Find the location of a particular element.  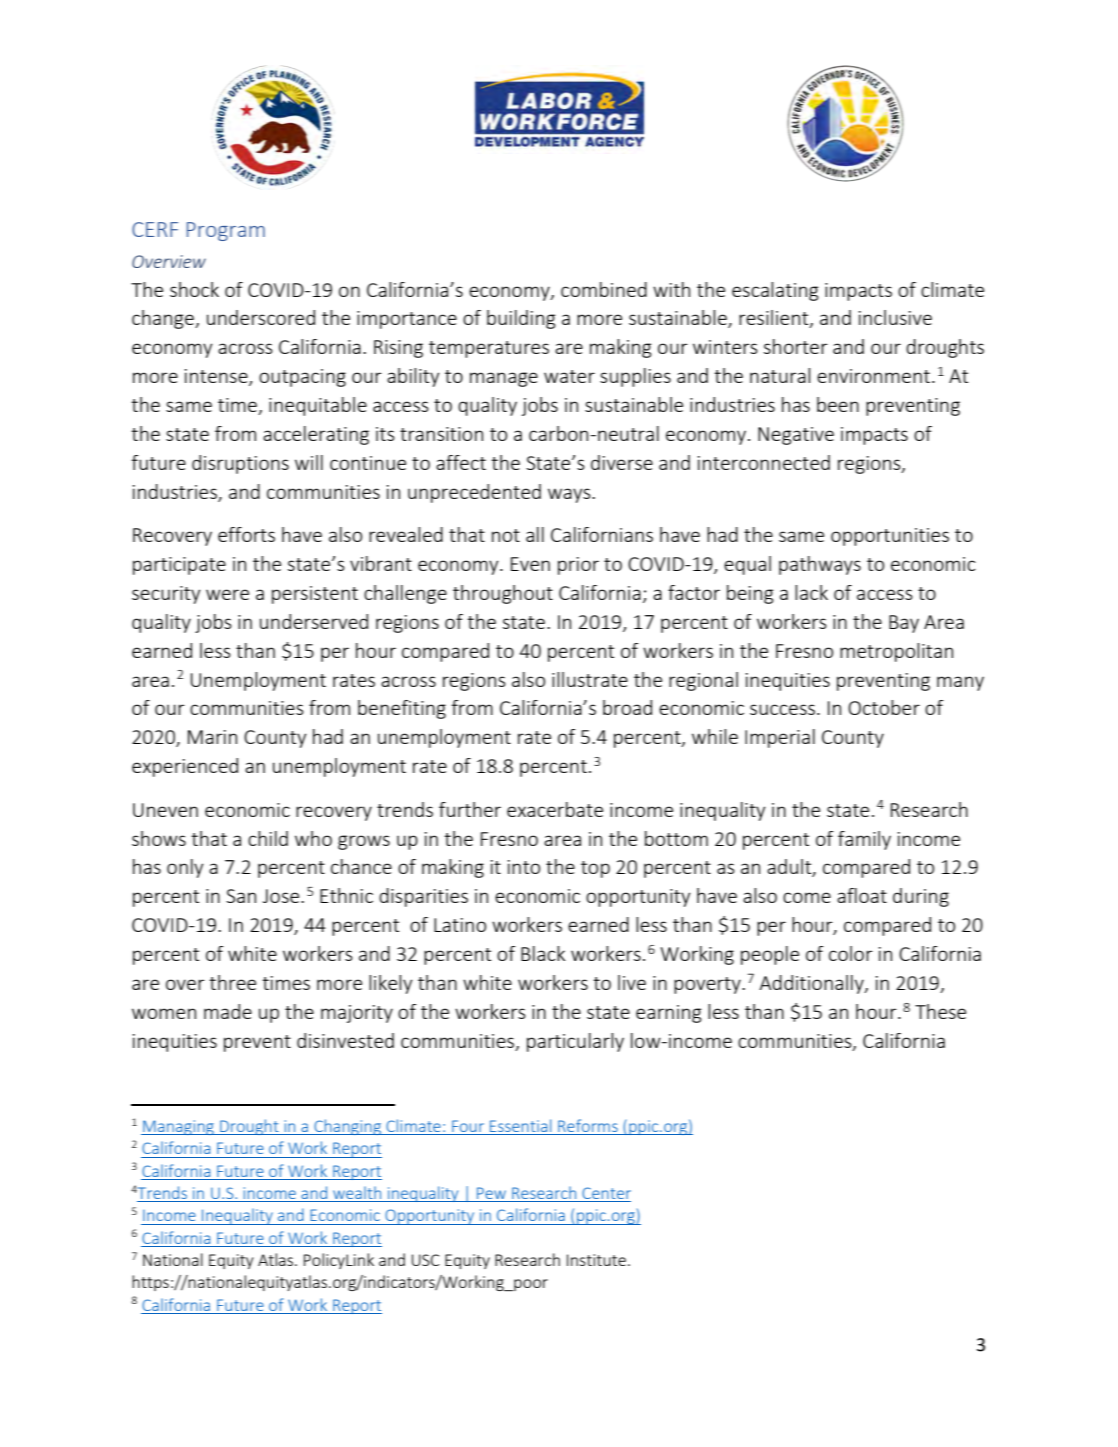

Bay is located at coordinates (904, 624).
